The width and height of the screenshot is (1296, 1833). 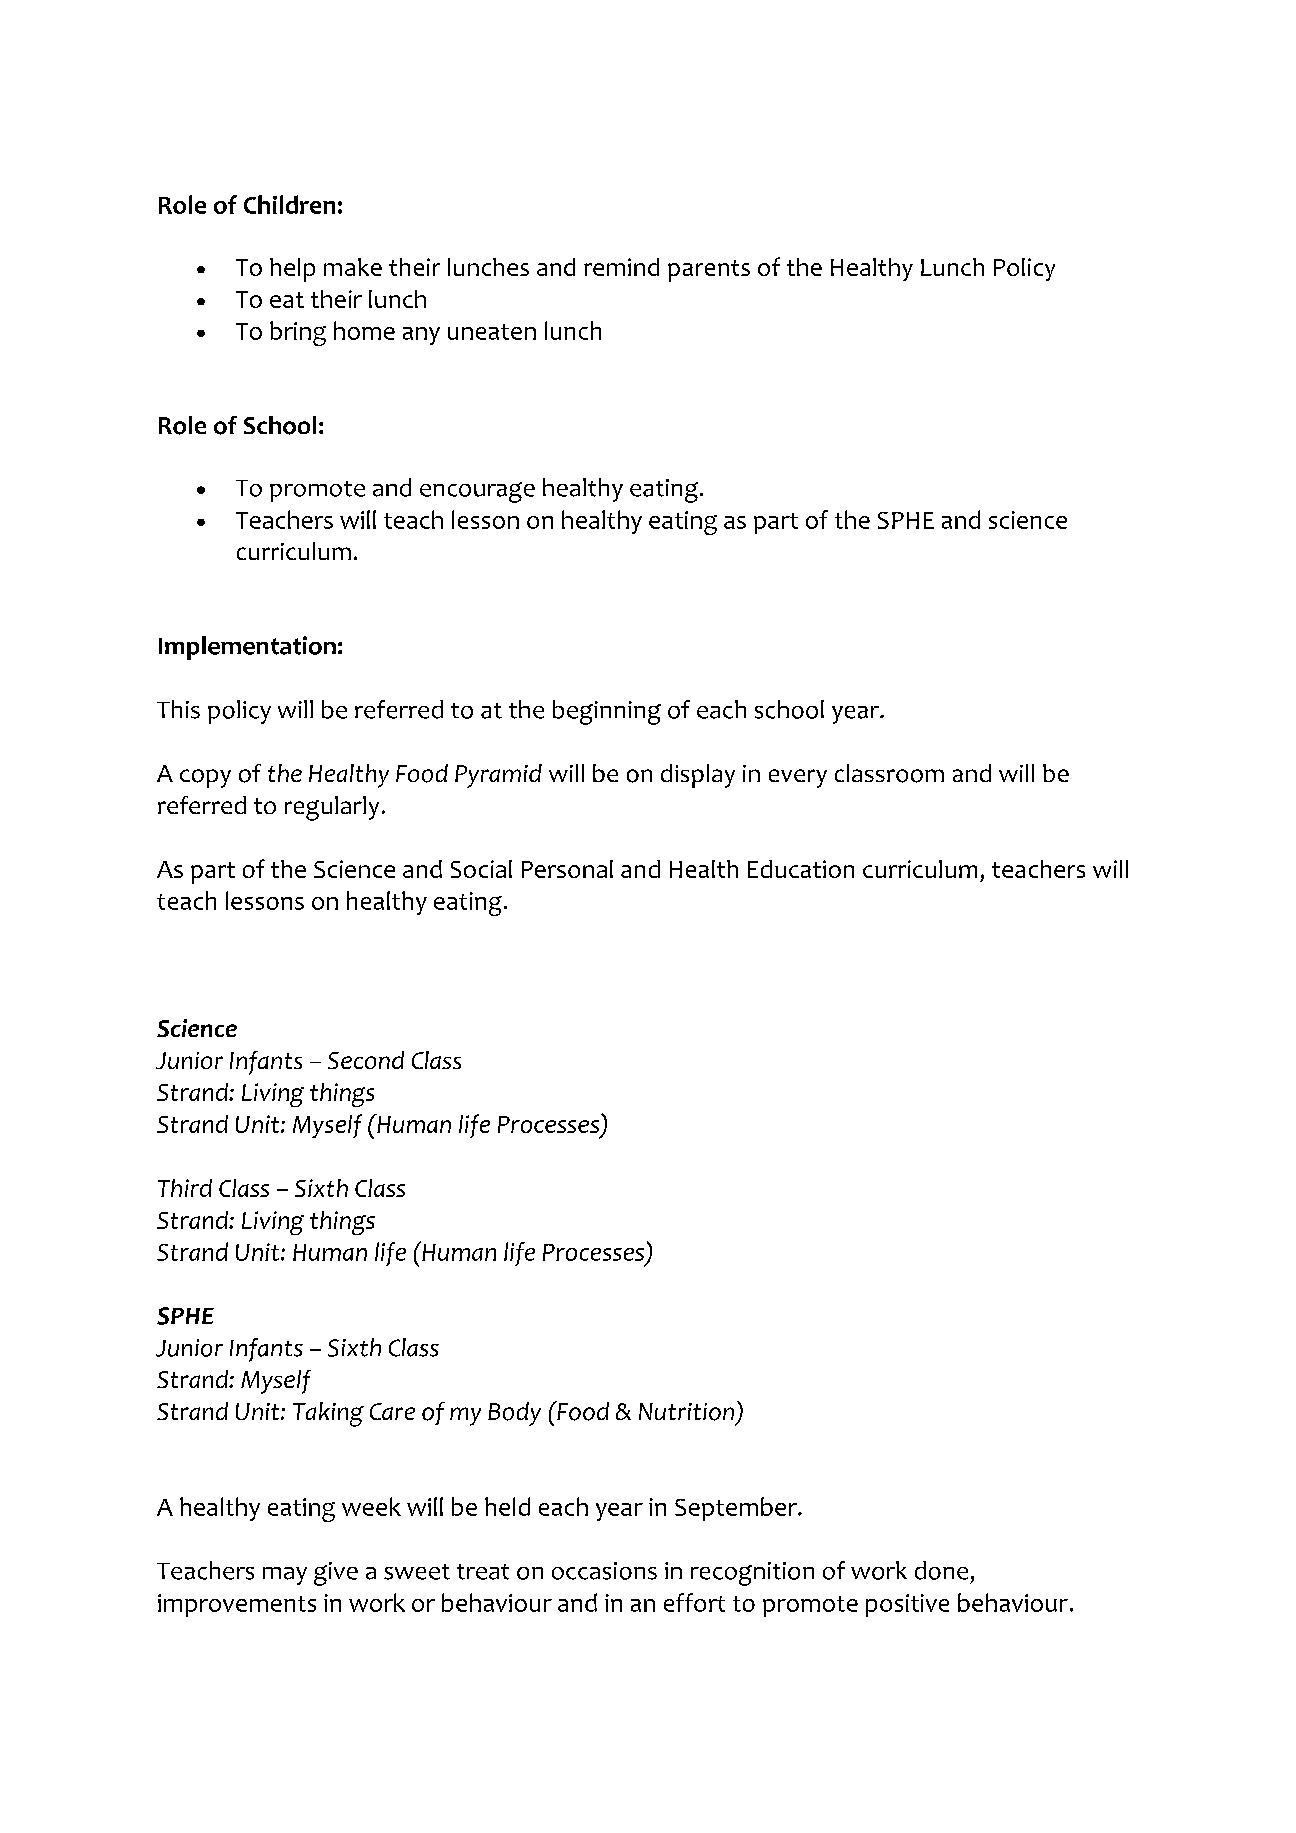 I want to click on Second, so click(x=366, y=1060).
